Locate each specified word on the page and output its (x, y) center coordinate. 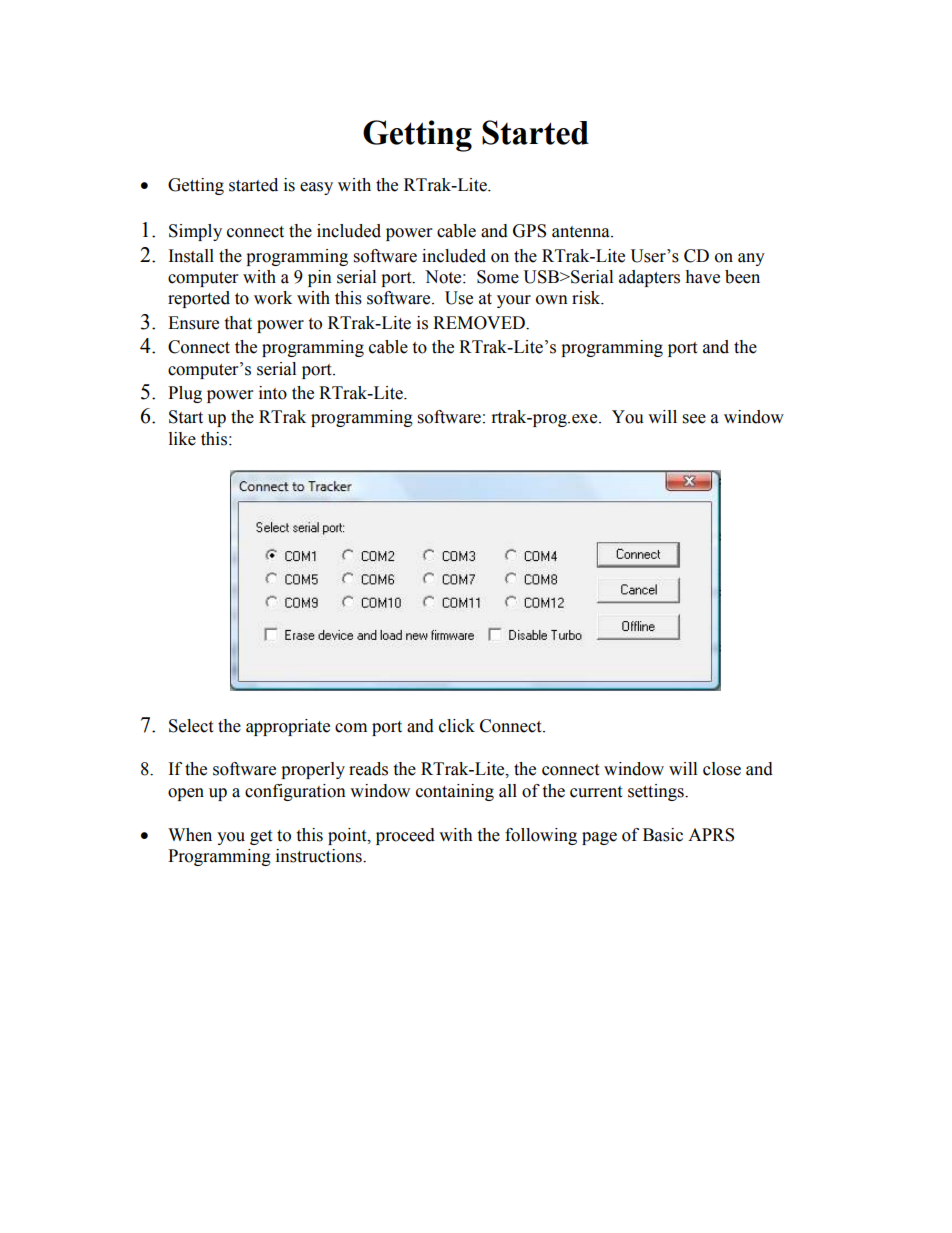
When (190, 835)
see (694, 419)
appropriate (288, 727)
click (457, 726)
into (273, 393)
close (722, 769)
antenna (582, 232)
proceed (405, 836)
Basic (663, 835)
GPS (529, 231)
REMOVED (480, 323)
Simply (195, 232)
